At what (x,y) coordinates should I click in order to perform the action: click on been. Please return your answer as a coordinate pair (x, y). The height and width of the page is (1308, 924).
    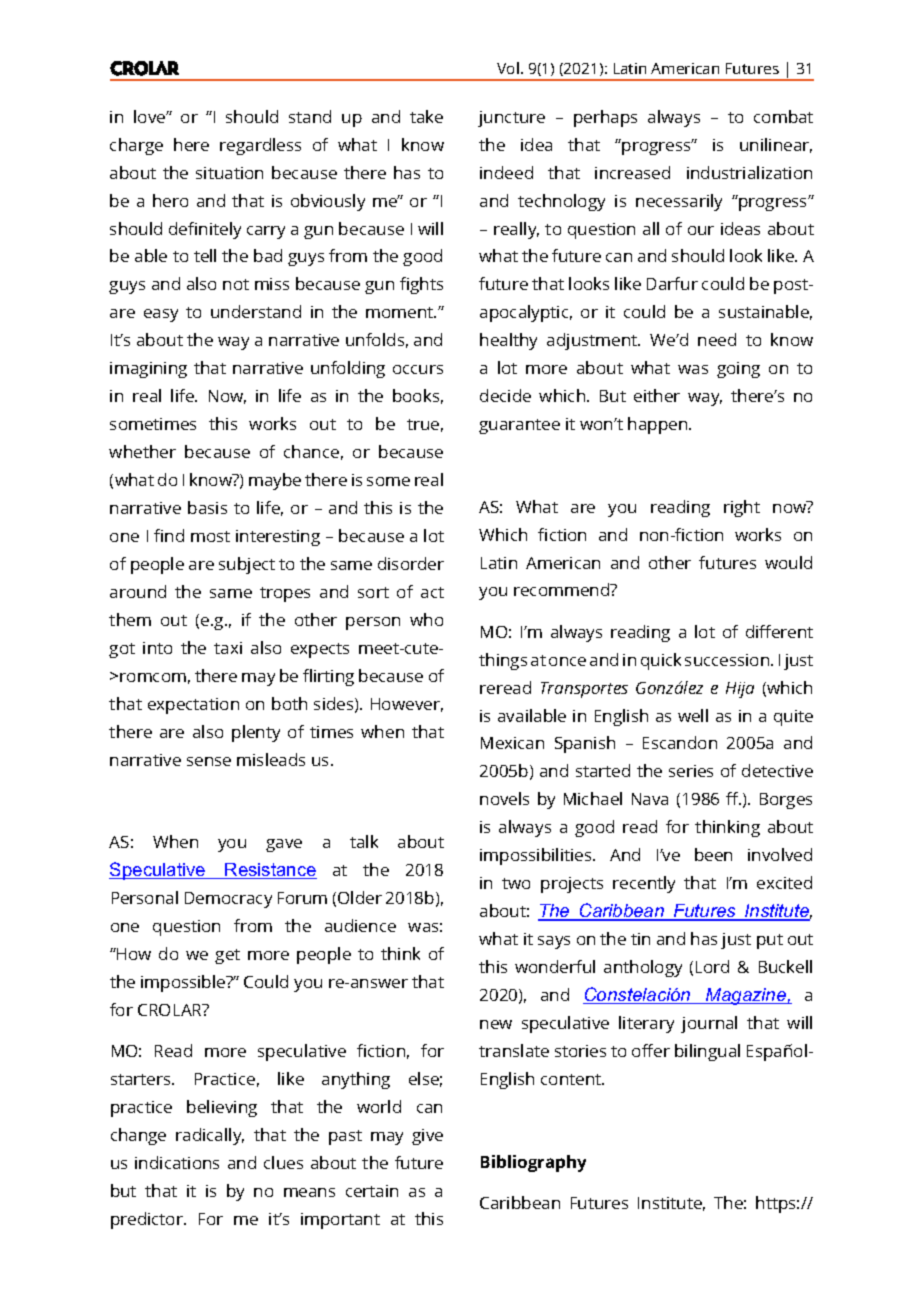
    Looking at the image, I should click on (713, 854).
